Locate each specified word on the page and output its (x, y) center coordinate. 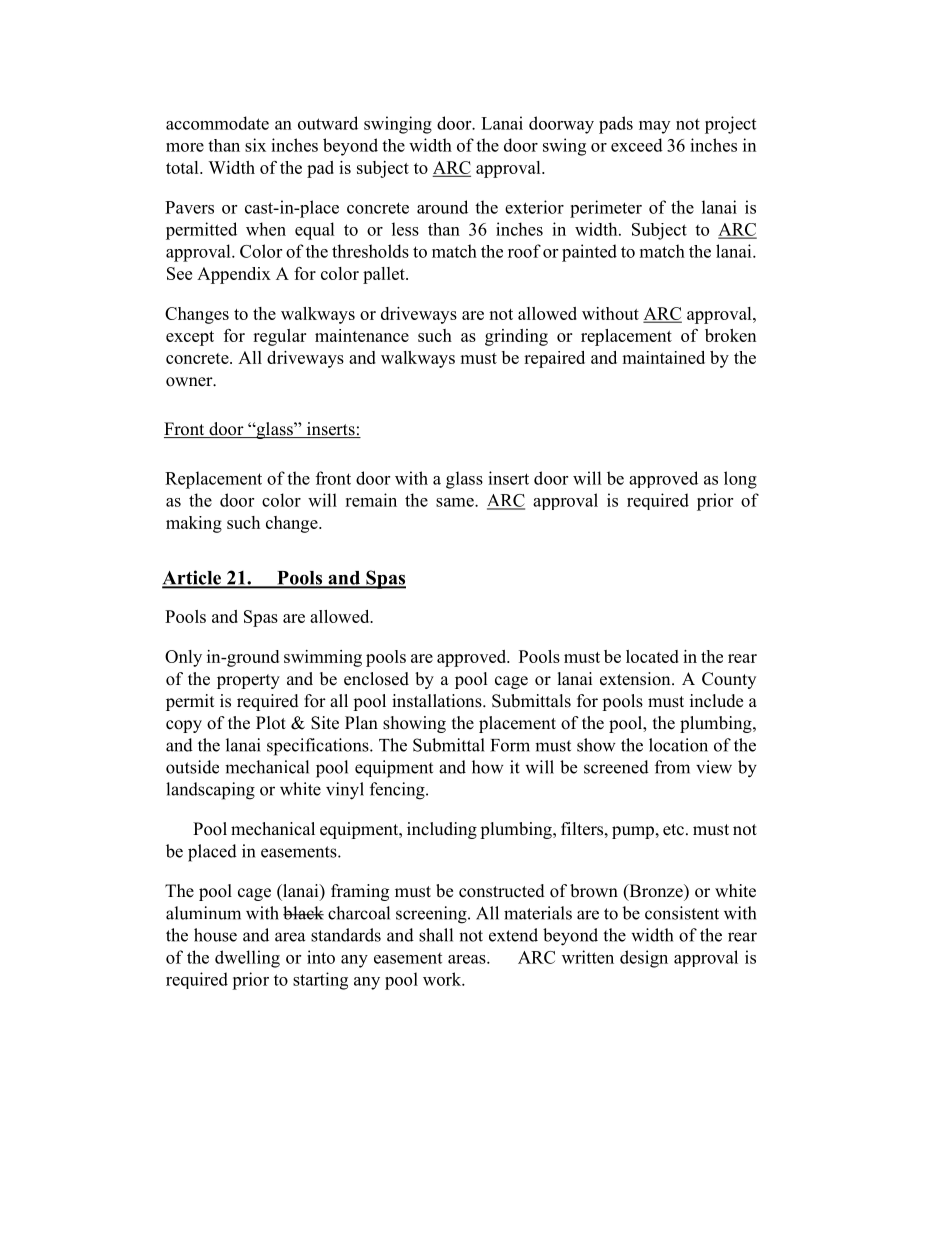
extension (636, 679)
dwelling (247, 959)
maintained (663, 357)
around (442, 207)
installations (438, 701)
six (255, 145)
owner (190, 382)
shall (436, 935)
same (456, 502)
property (248, 681)
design (644, 959)
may (654, 127)
